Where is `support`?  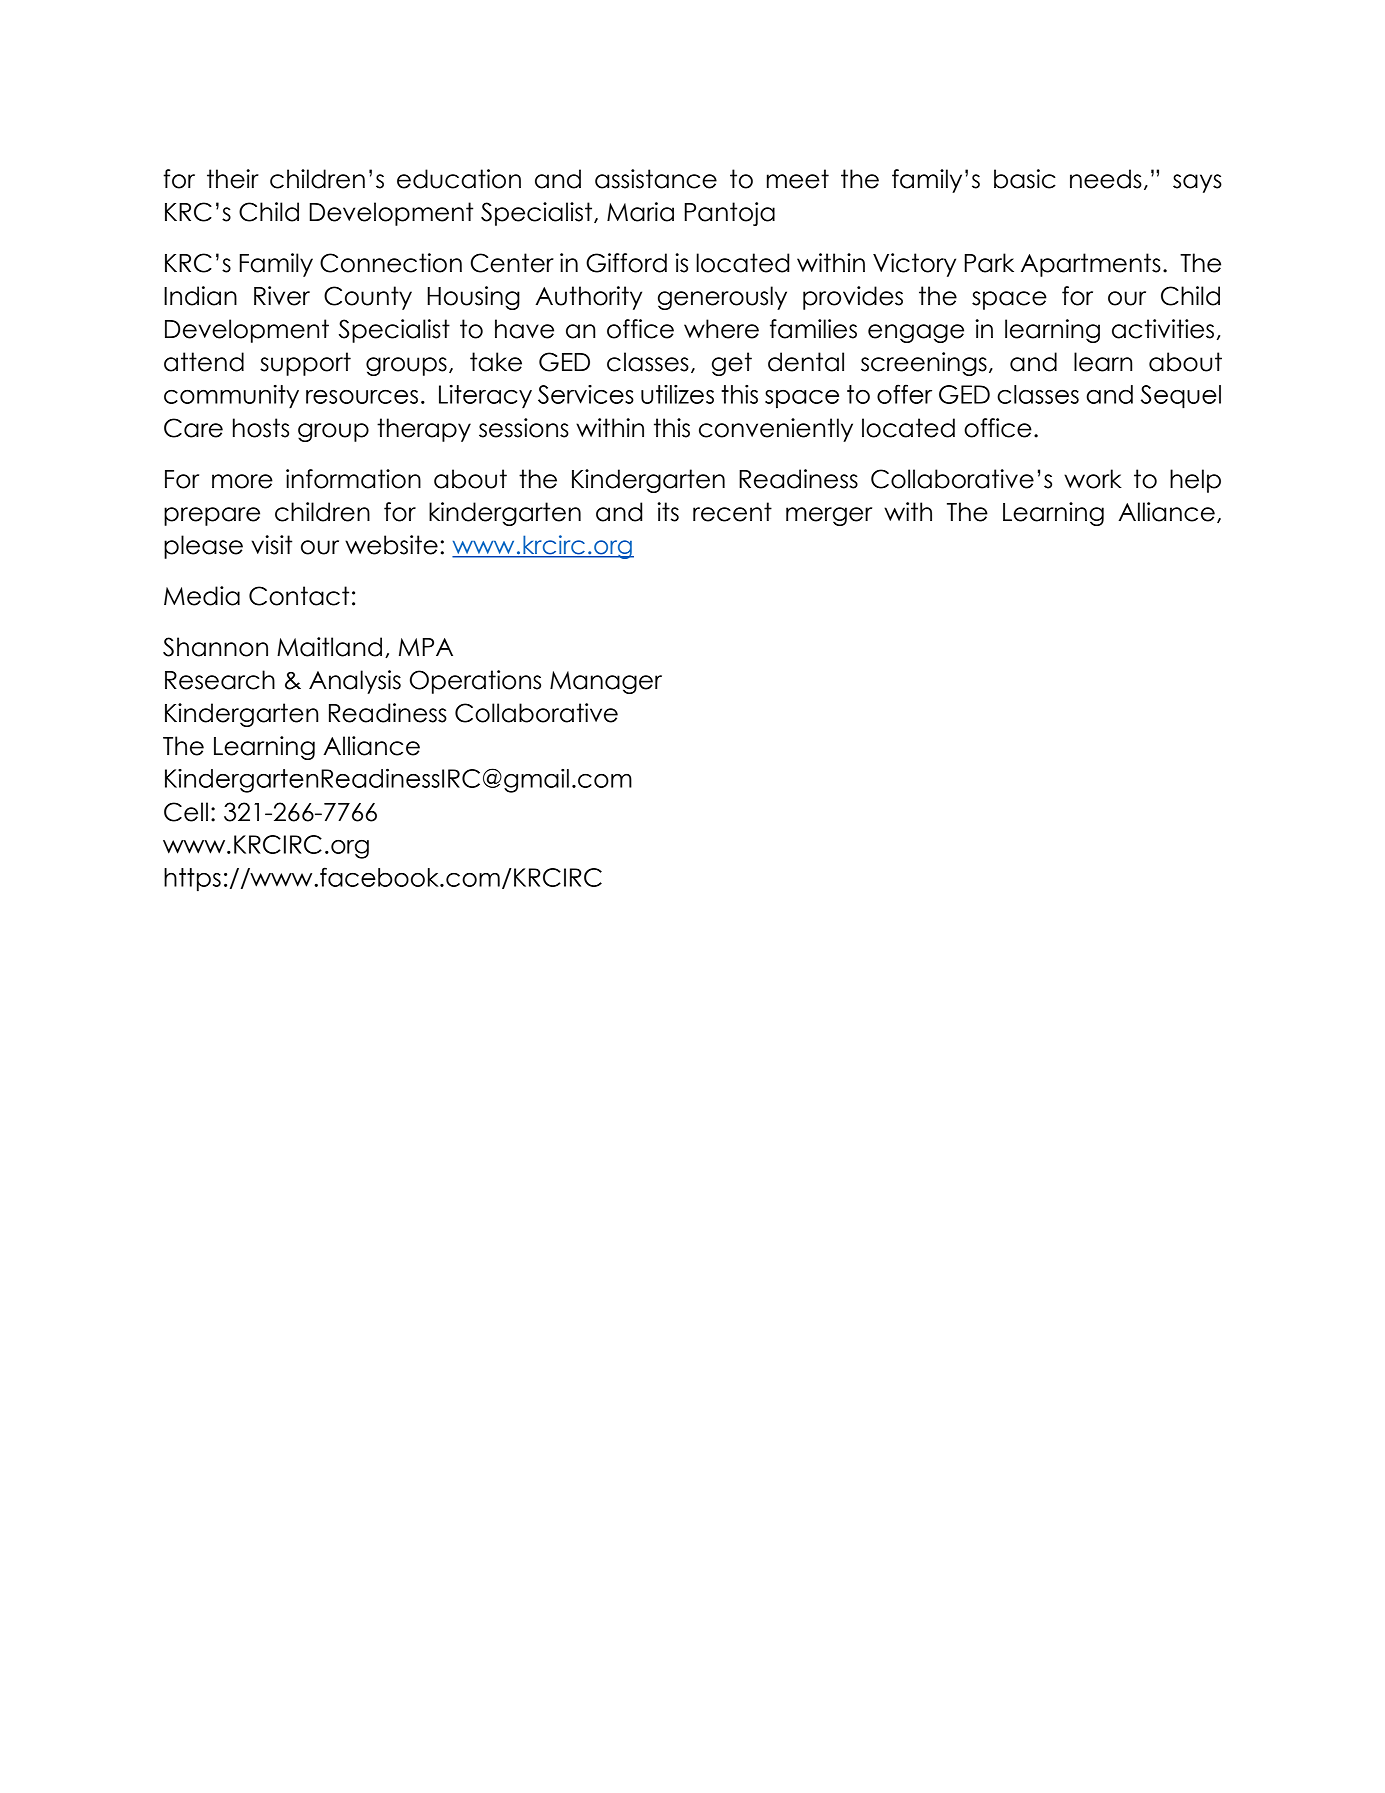 support is located at coordinates (305, 364).
